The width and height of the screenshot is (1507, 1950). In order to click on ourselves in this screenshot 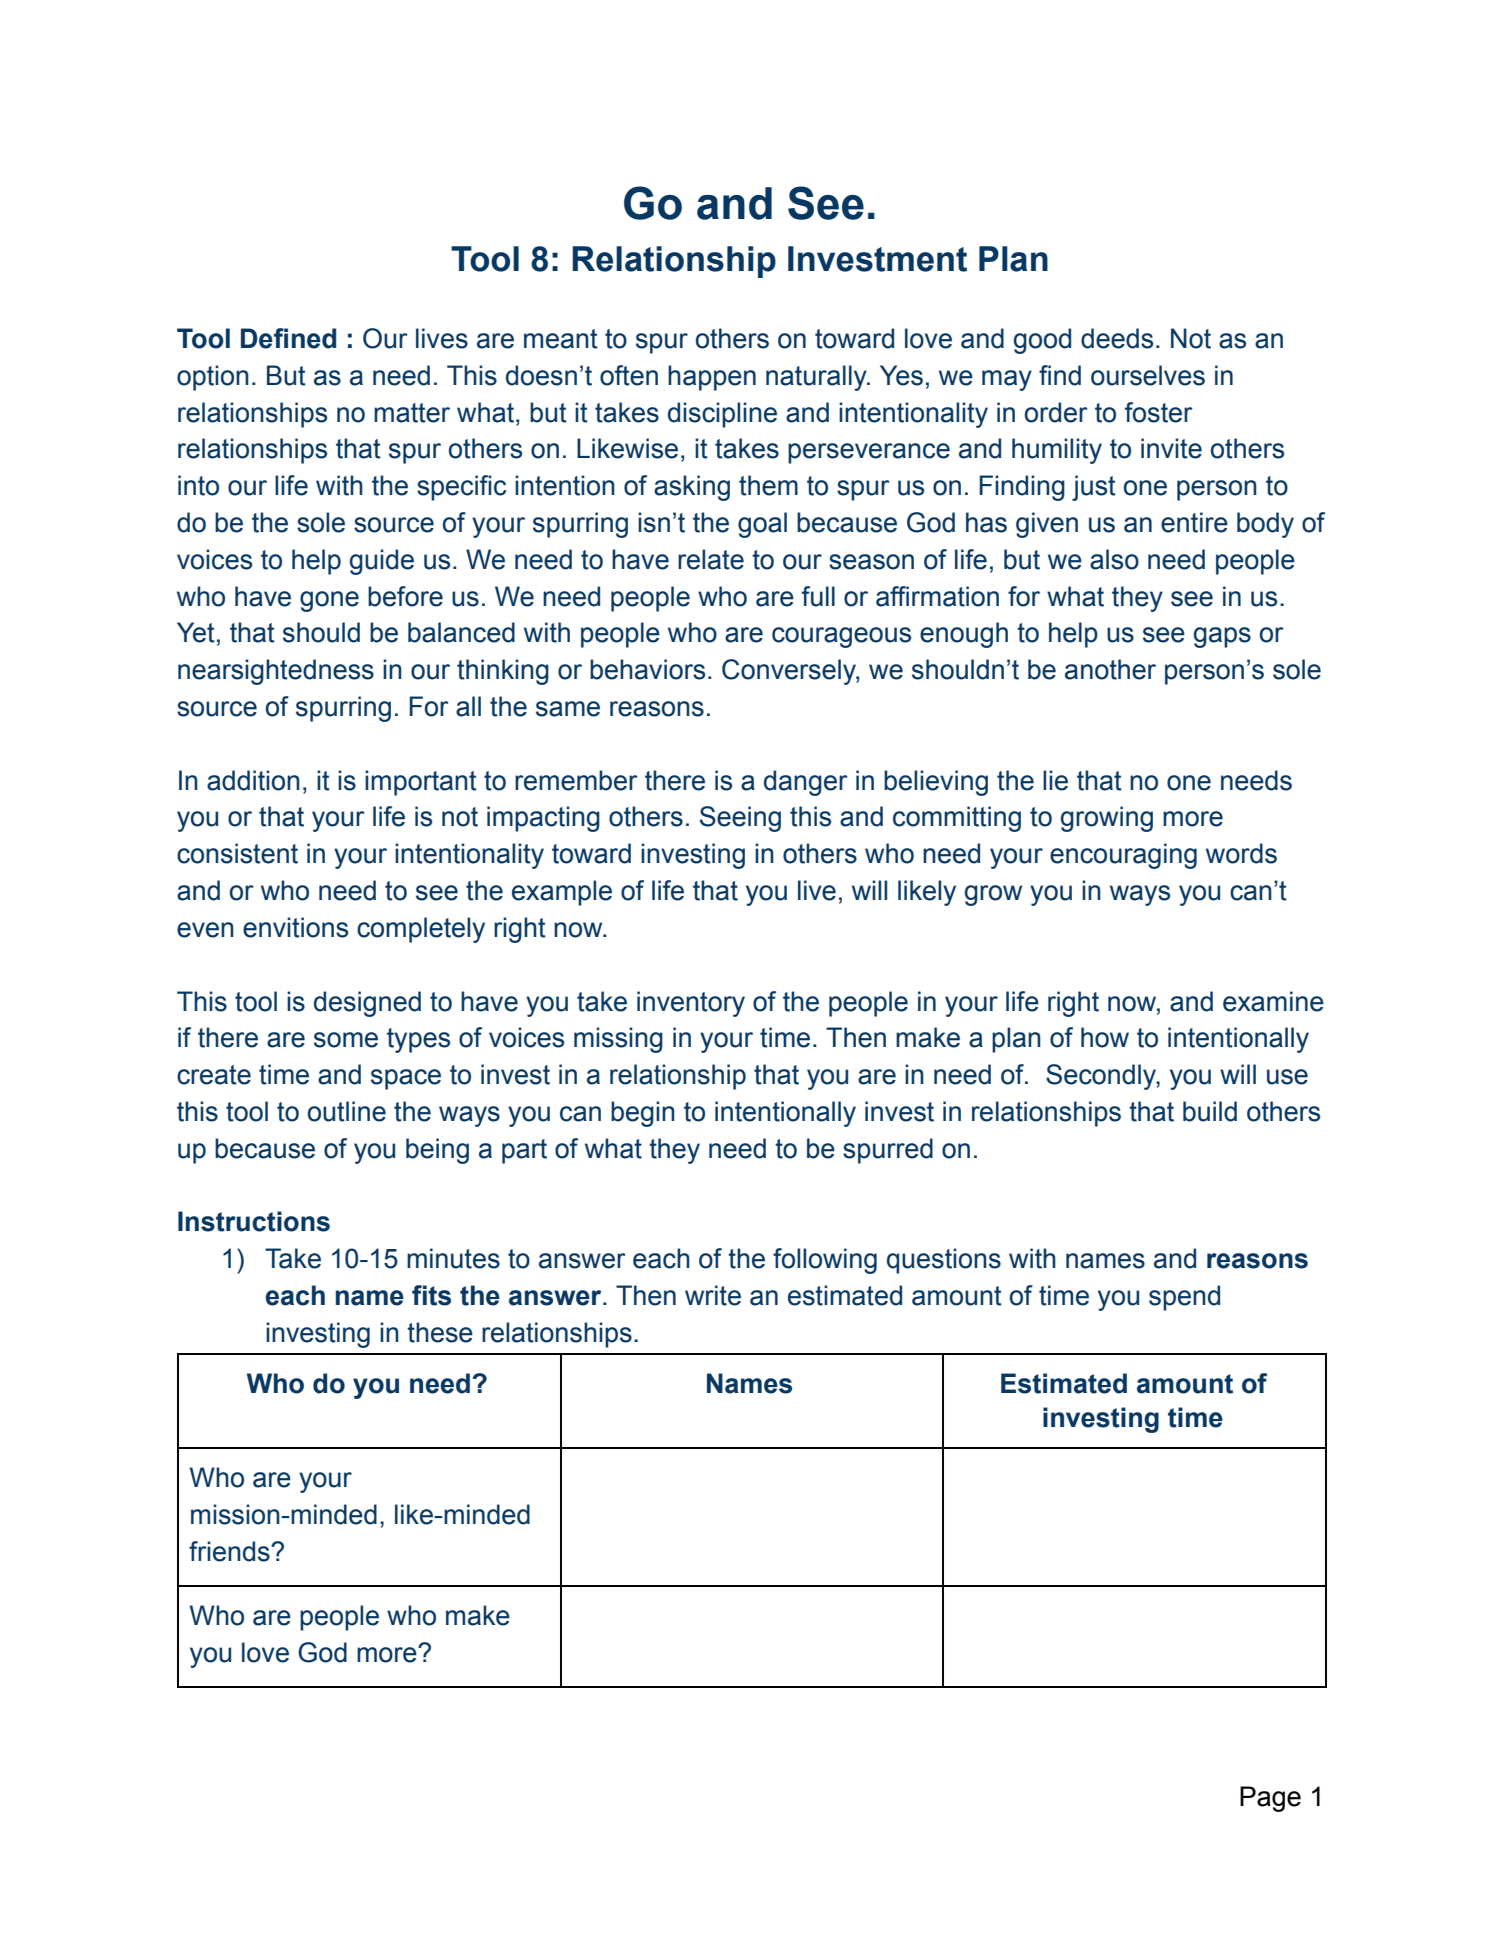, I will do `click(1148, 375)`.
